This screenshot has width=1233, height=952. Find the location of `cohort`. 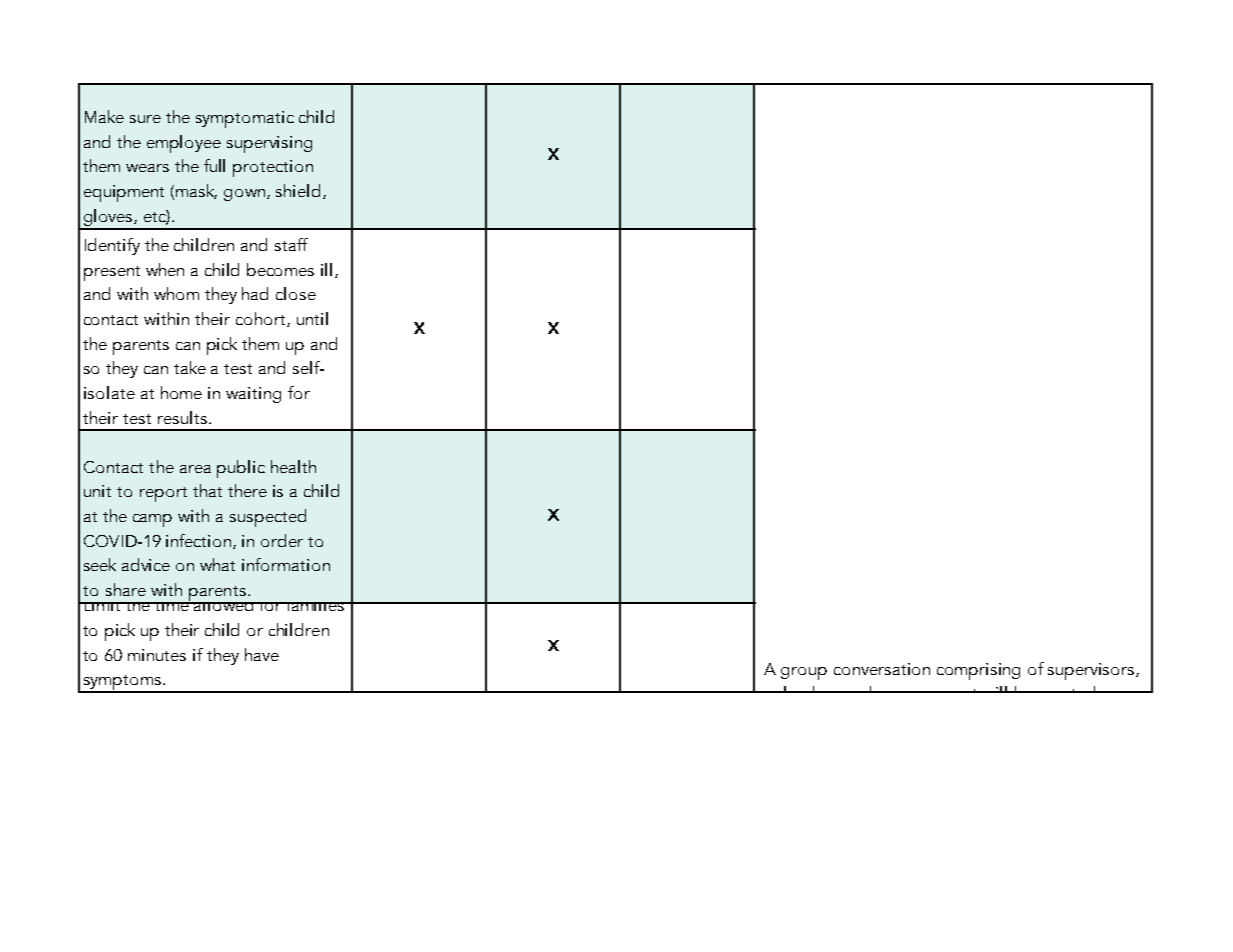

cohort is located at coordinates (262, 319).
